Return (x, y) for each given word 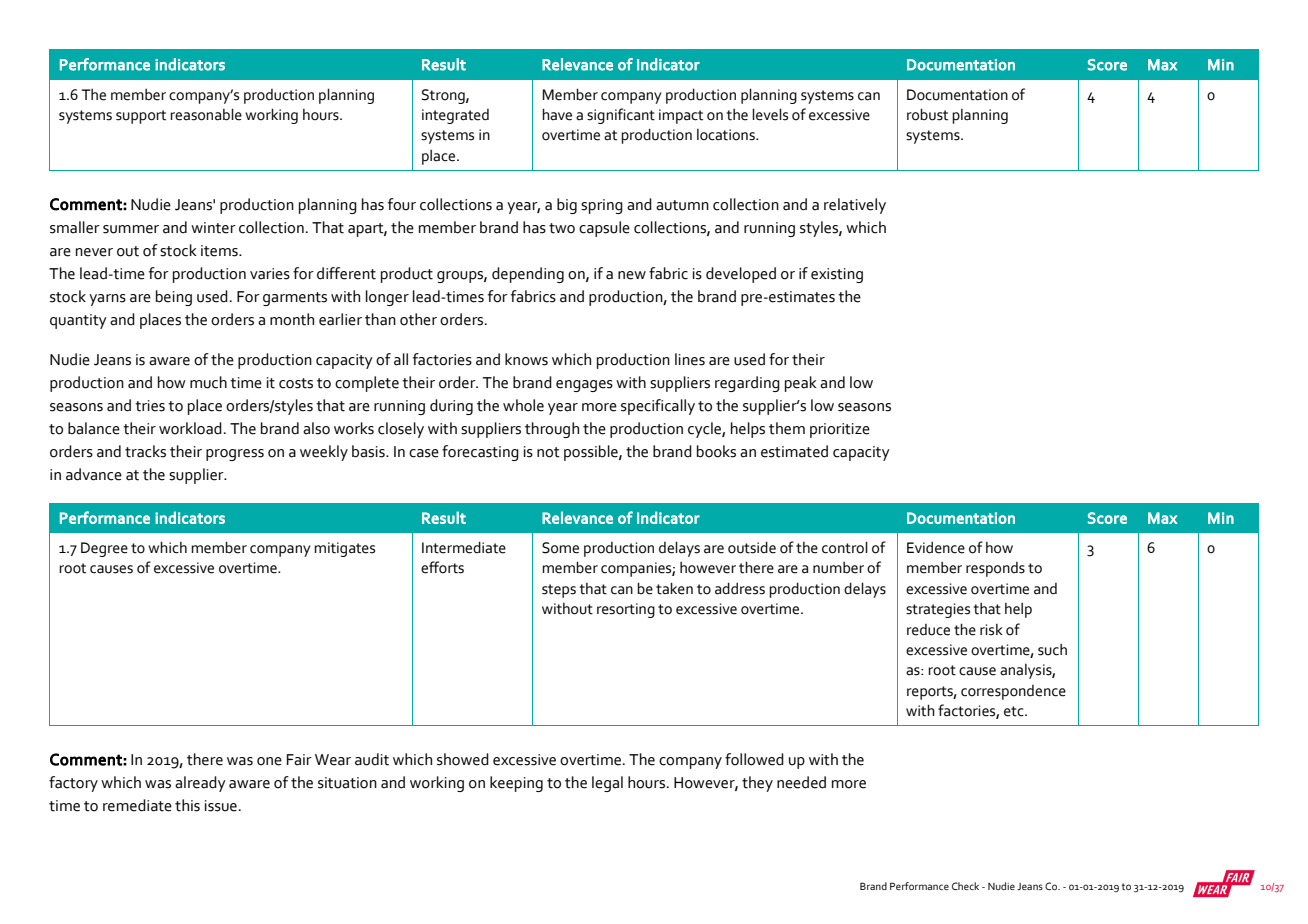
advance (94, 474)
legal (607, 784)
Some (560, 548)
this (187, 805)
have (557, 114)
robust (927, 114)
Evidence (936, 547)
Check (965, 886)
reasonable (206, 114)
